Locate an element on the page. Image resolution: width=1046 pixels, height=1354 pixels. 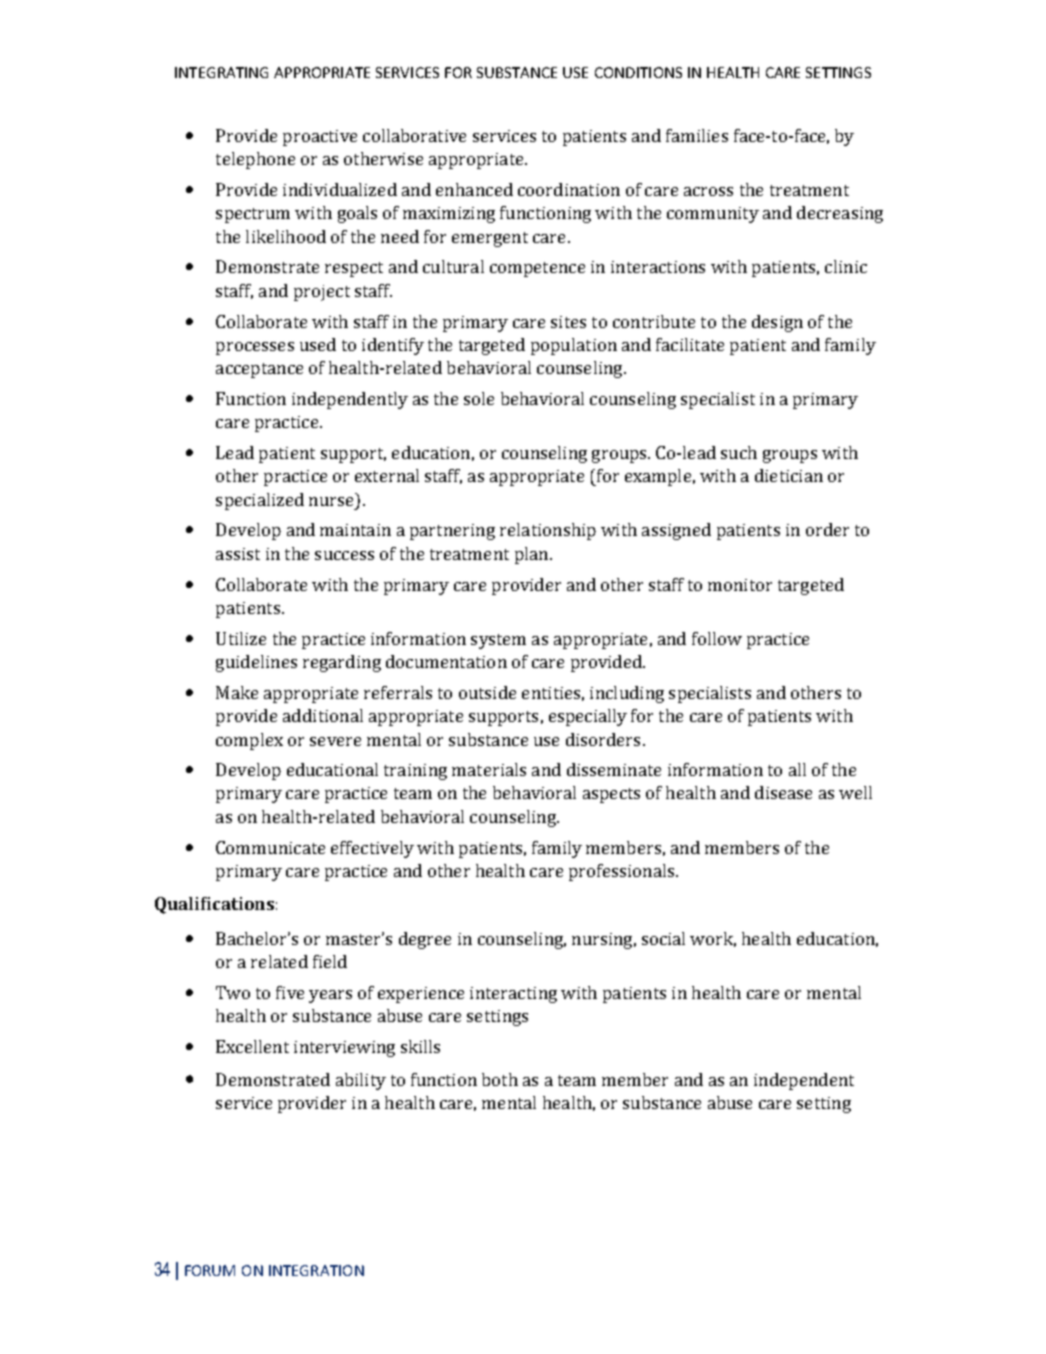
acceptance is located at coordinates (259, 370).
